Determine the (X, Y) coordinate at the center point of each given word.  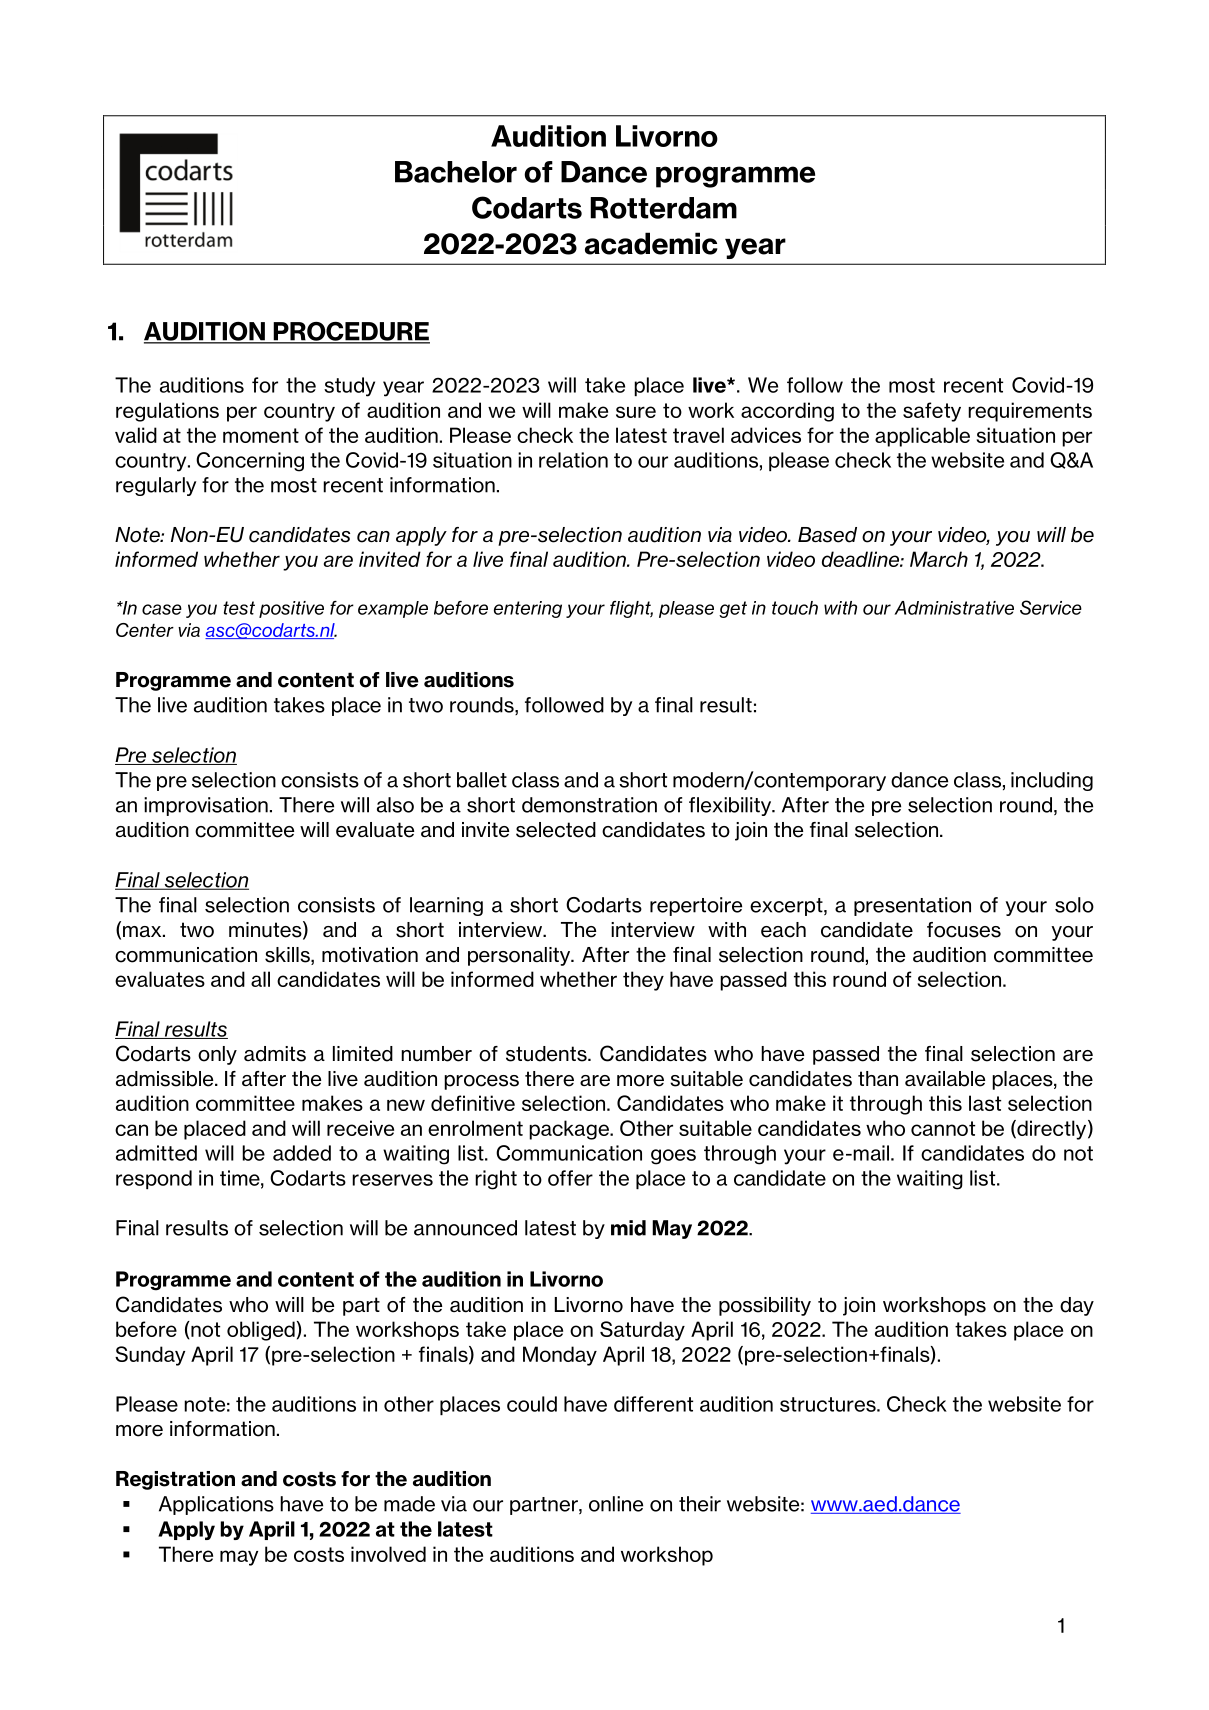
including (1052, 781)
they (643, 981)
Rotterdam (663, 208)
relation (573, 460)
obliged (261, 1331)
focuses (964, 930)
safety (932, 412)
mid (628, 1228)
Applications (216, 1505)
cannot (943, 1128)
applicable (922, 437)
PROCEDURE (350, 332)
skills (288, 956)
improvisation (206, 806)
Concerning (250, 462)
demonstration (589, 805)
